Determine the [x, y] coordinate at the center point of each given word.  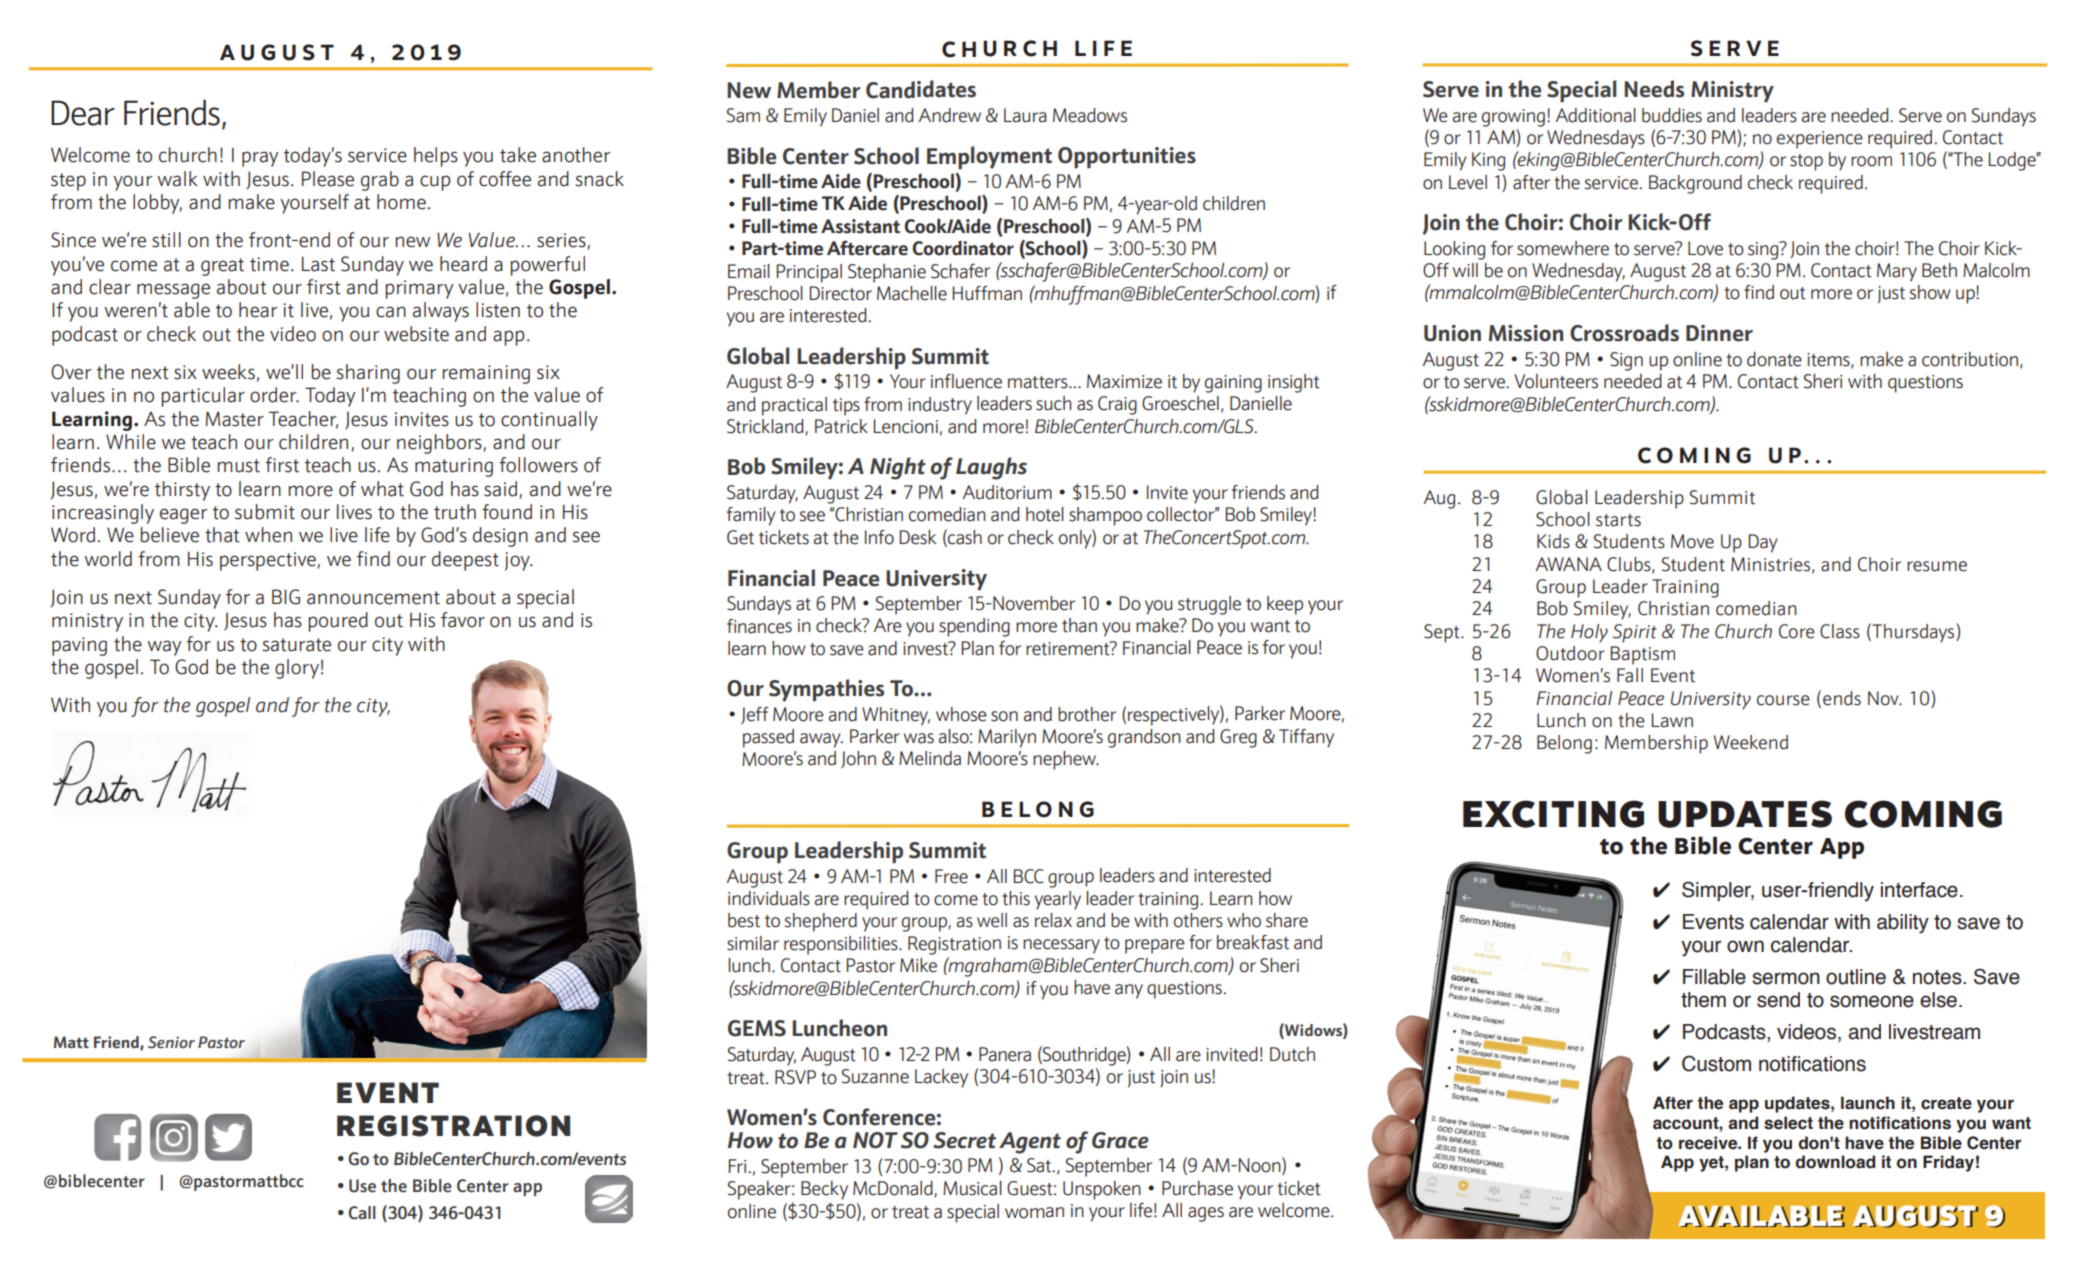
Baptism [1643, 655]
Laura [1025, 115]
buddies [1672, 115]
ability [1903, 924]
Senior [171, 1042]
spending [974, 627]
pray [260, 159]
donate [1774, 359]
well [992, 920]
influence [966, 381]
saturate [296, 645]
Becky [824, 1190]
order [274, 395]
